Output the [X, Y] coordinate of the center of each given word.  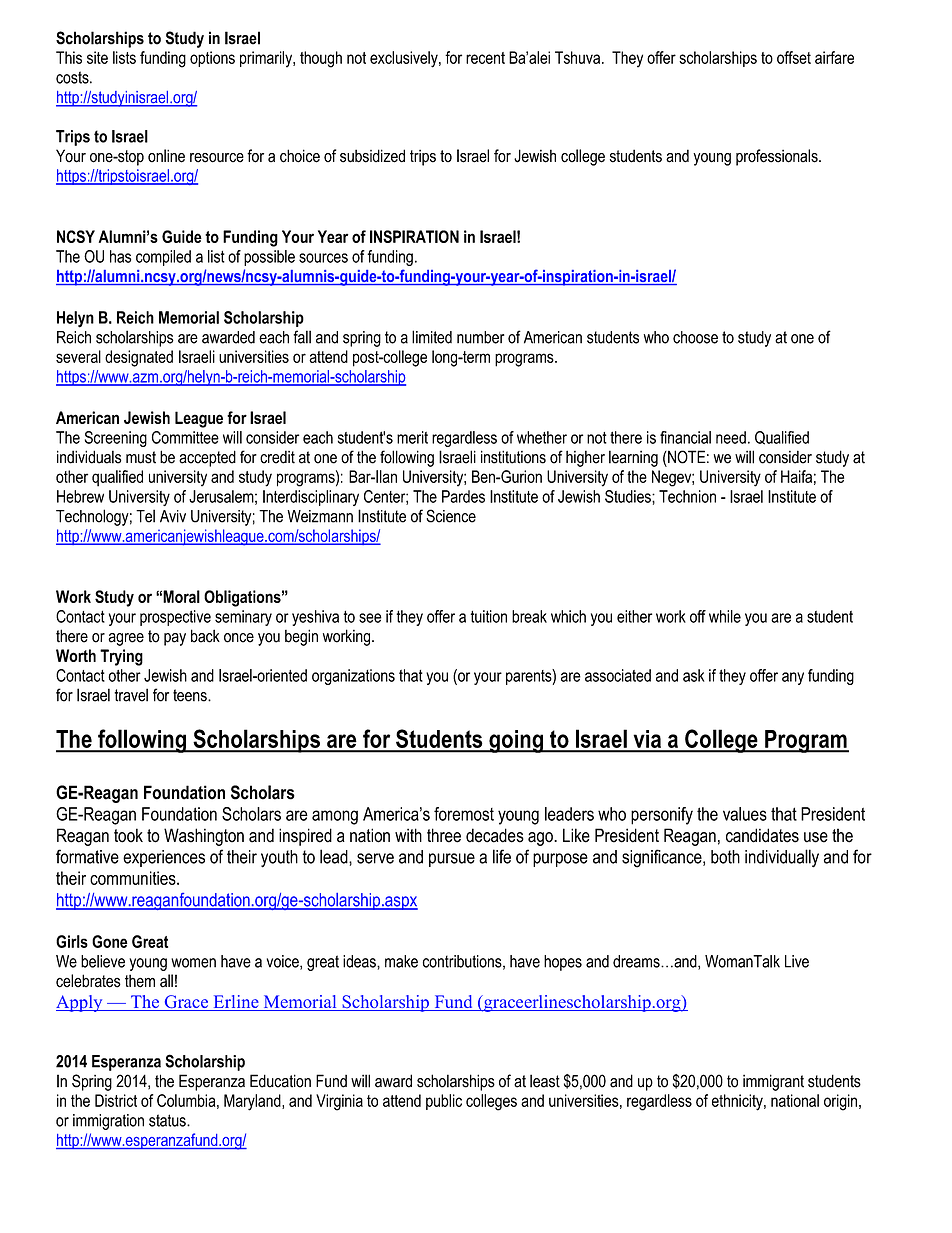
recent [485, 58]
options [212, 59]
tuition [488, 616]
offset [794, 57]
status [168, 1120]
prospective [175, 618]
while [725, 616]
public [444, 1102]
